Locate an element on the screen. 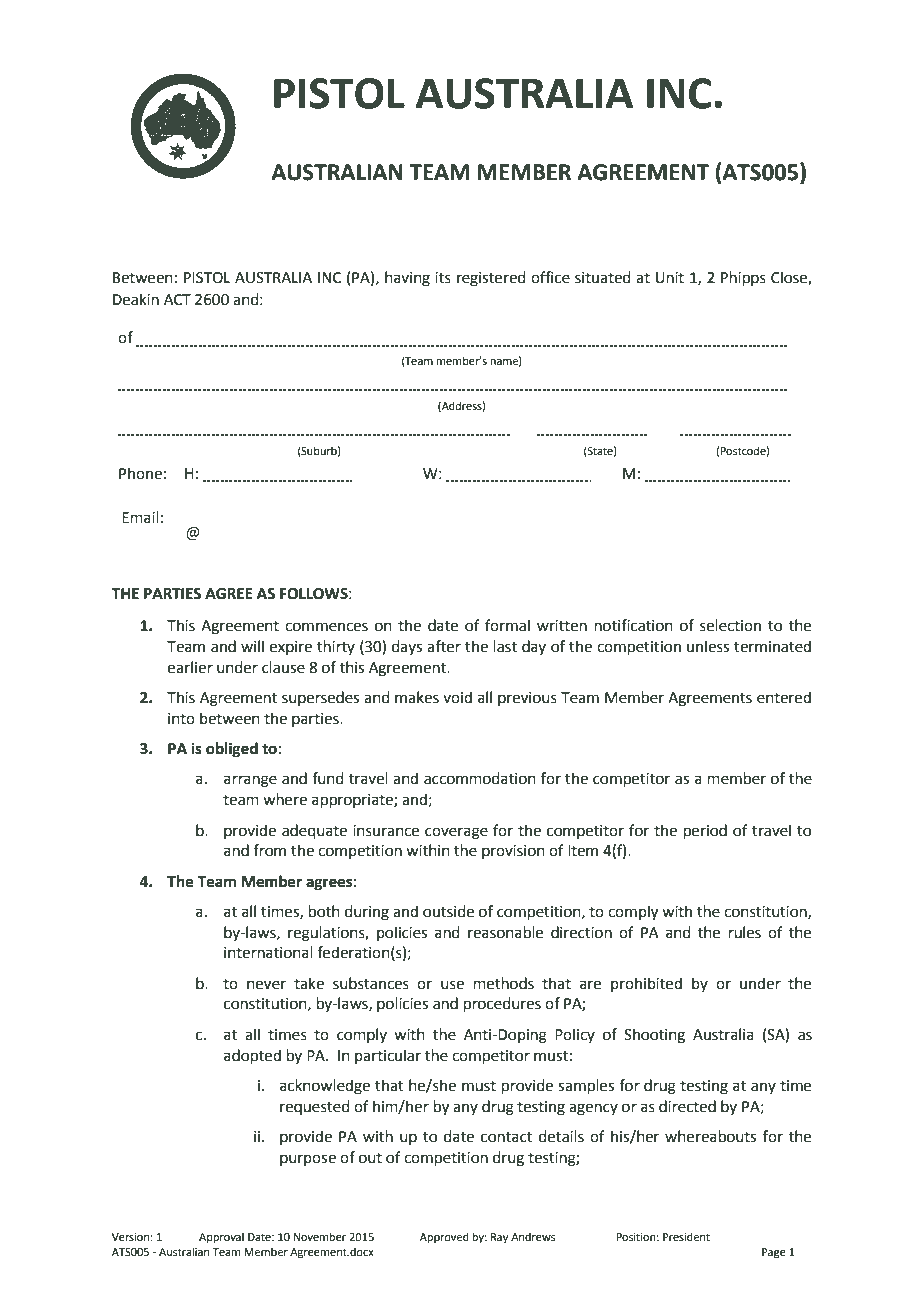 This screenshot has height=1308, width=924. Approved is located at coordinates (444, 1238).
